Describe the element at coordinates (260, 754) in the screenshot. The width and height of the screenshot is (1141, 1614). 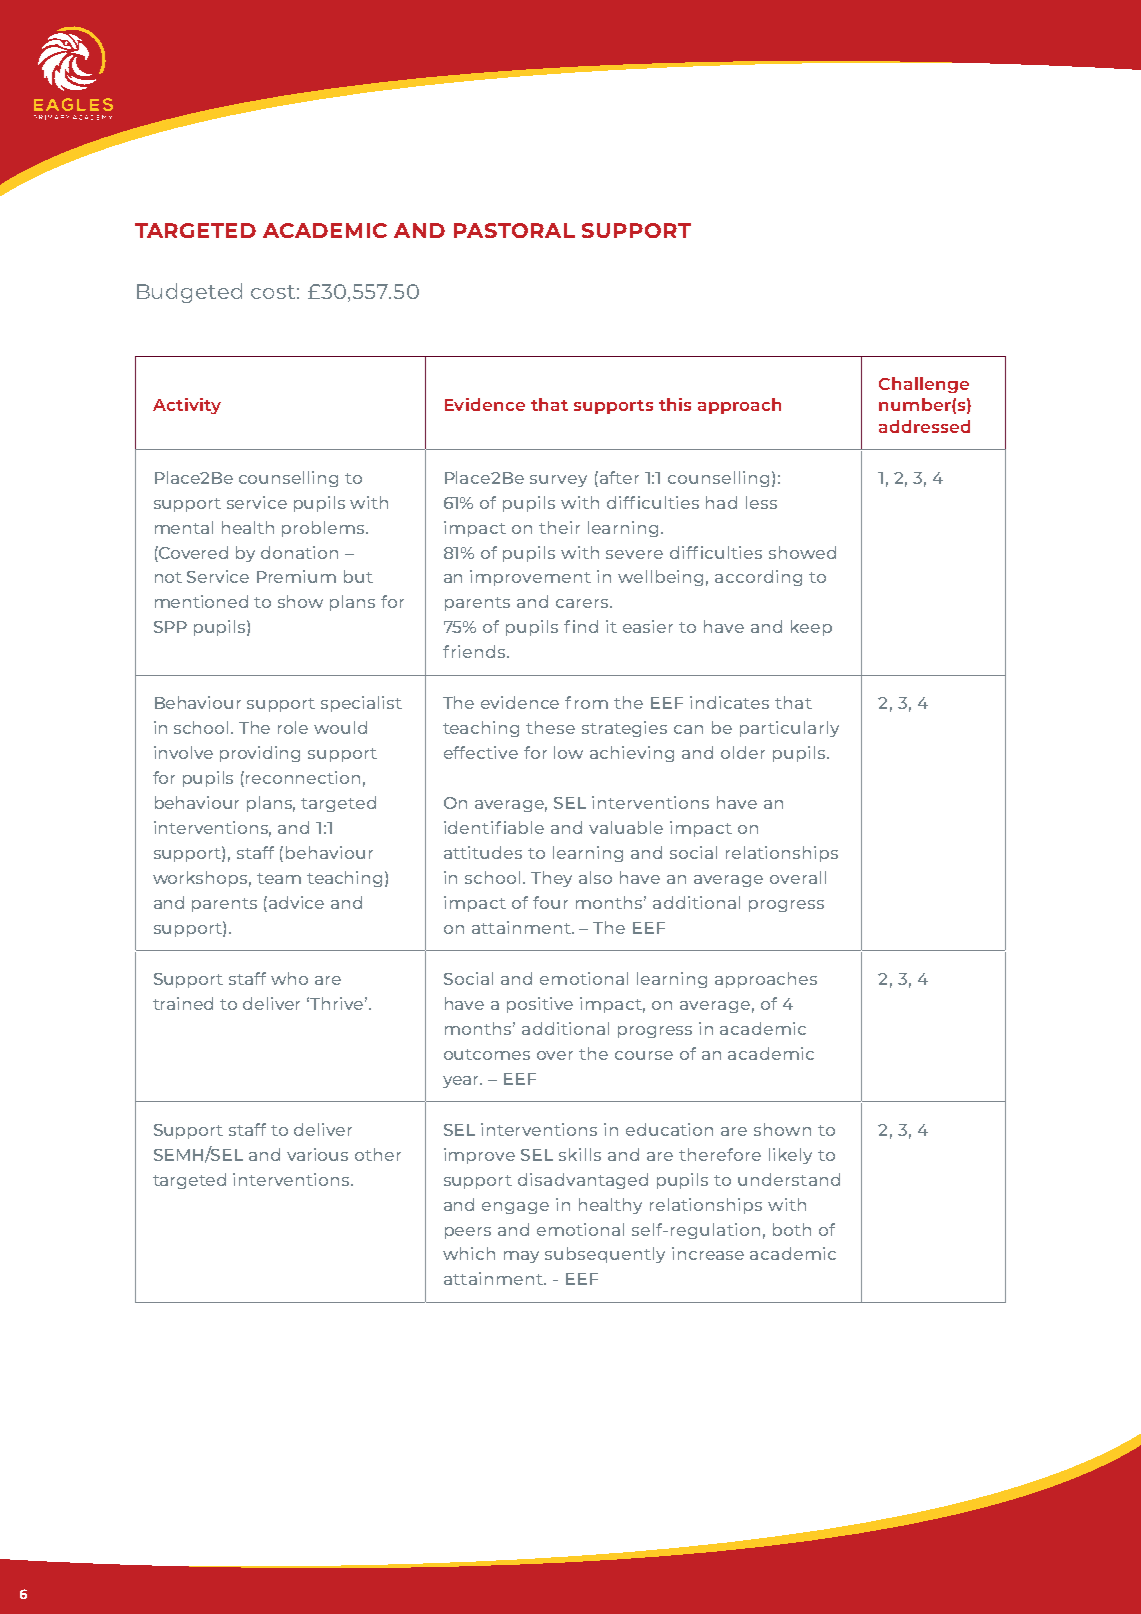
I see `providing` at that location.
